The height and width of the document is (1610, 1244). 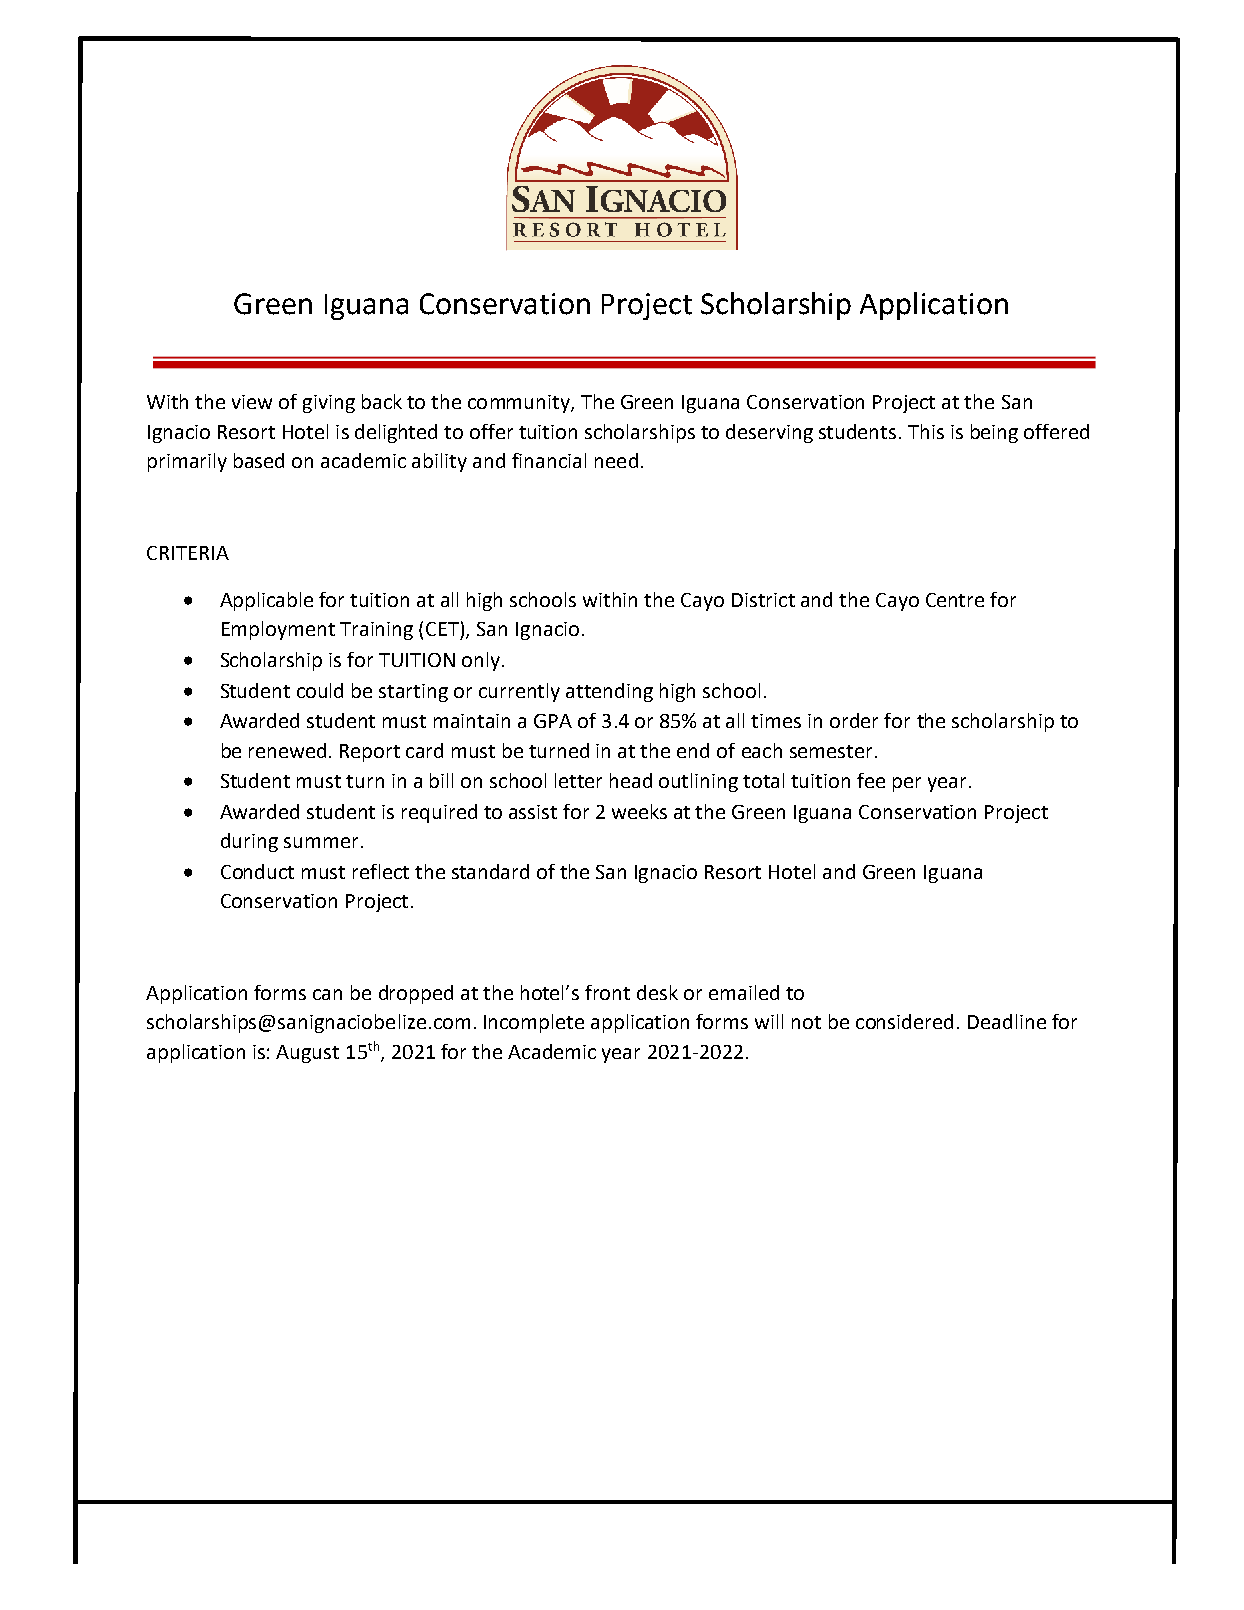 I want to click on weeks, so click(x=639, y=811).
